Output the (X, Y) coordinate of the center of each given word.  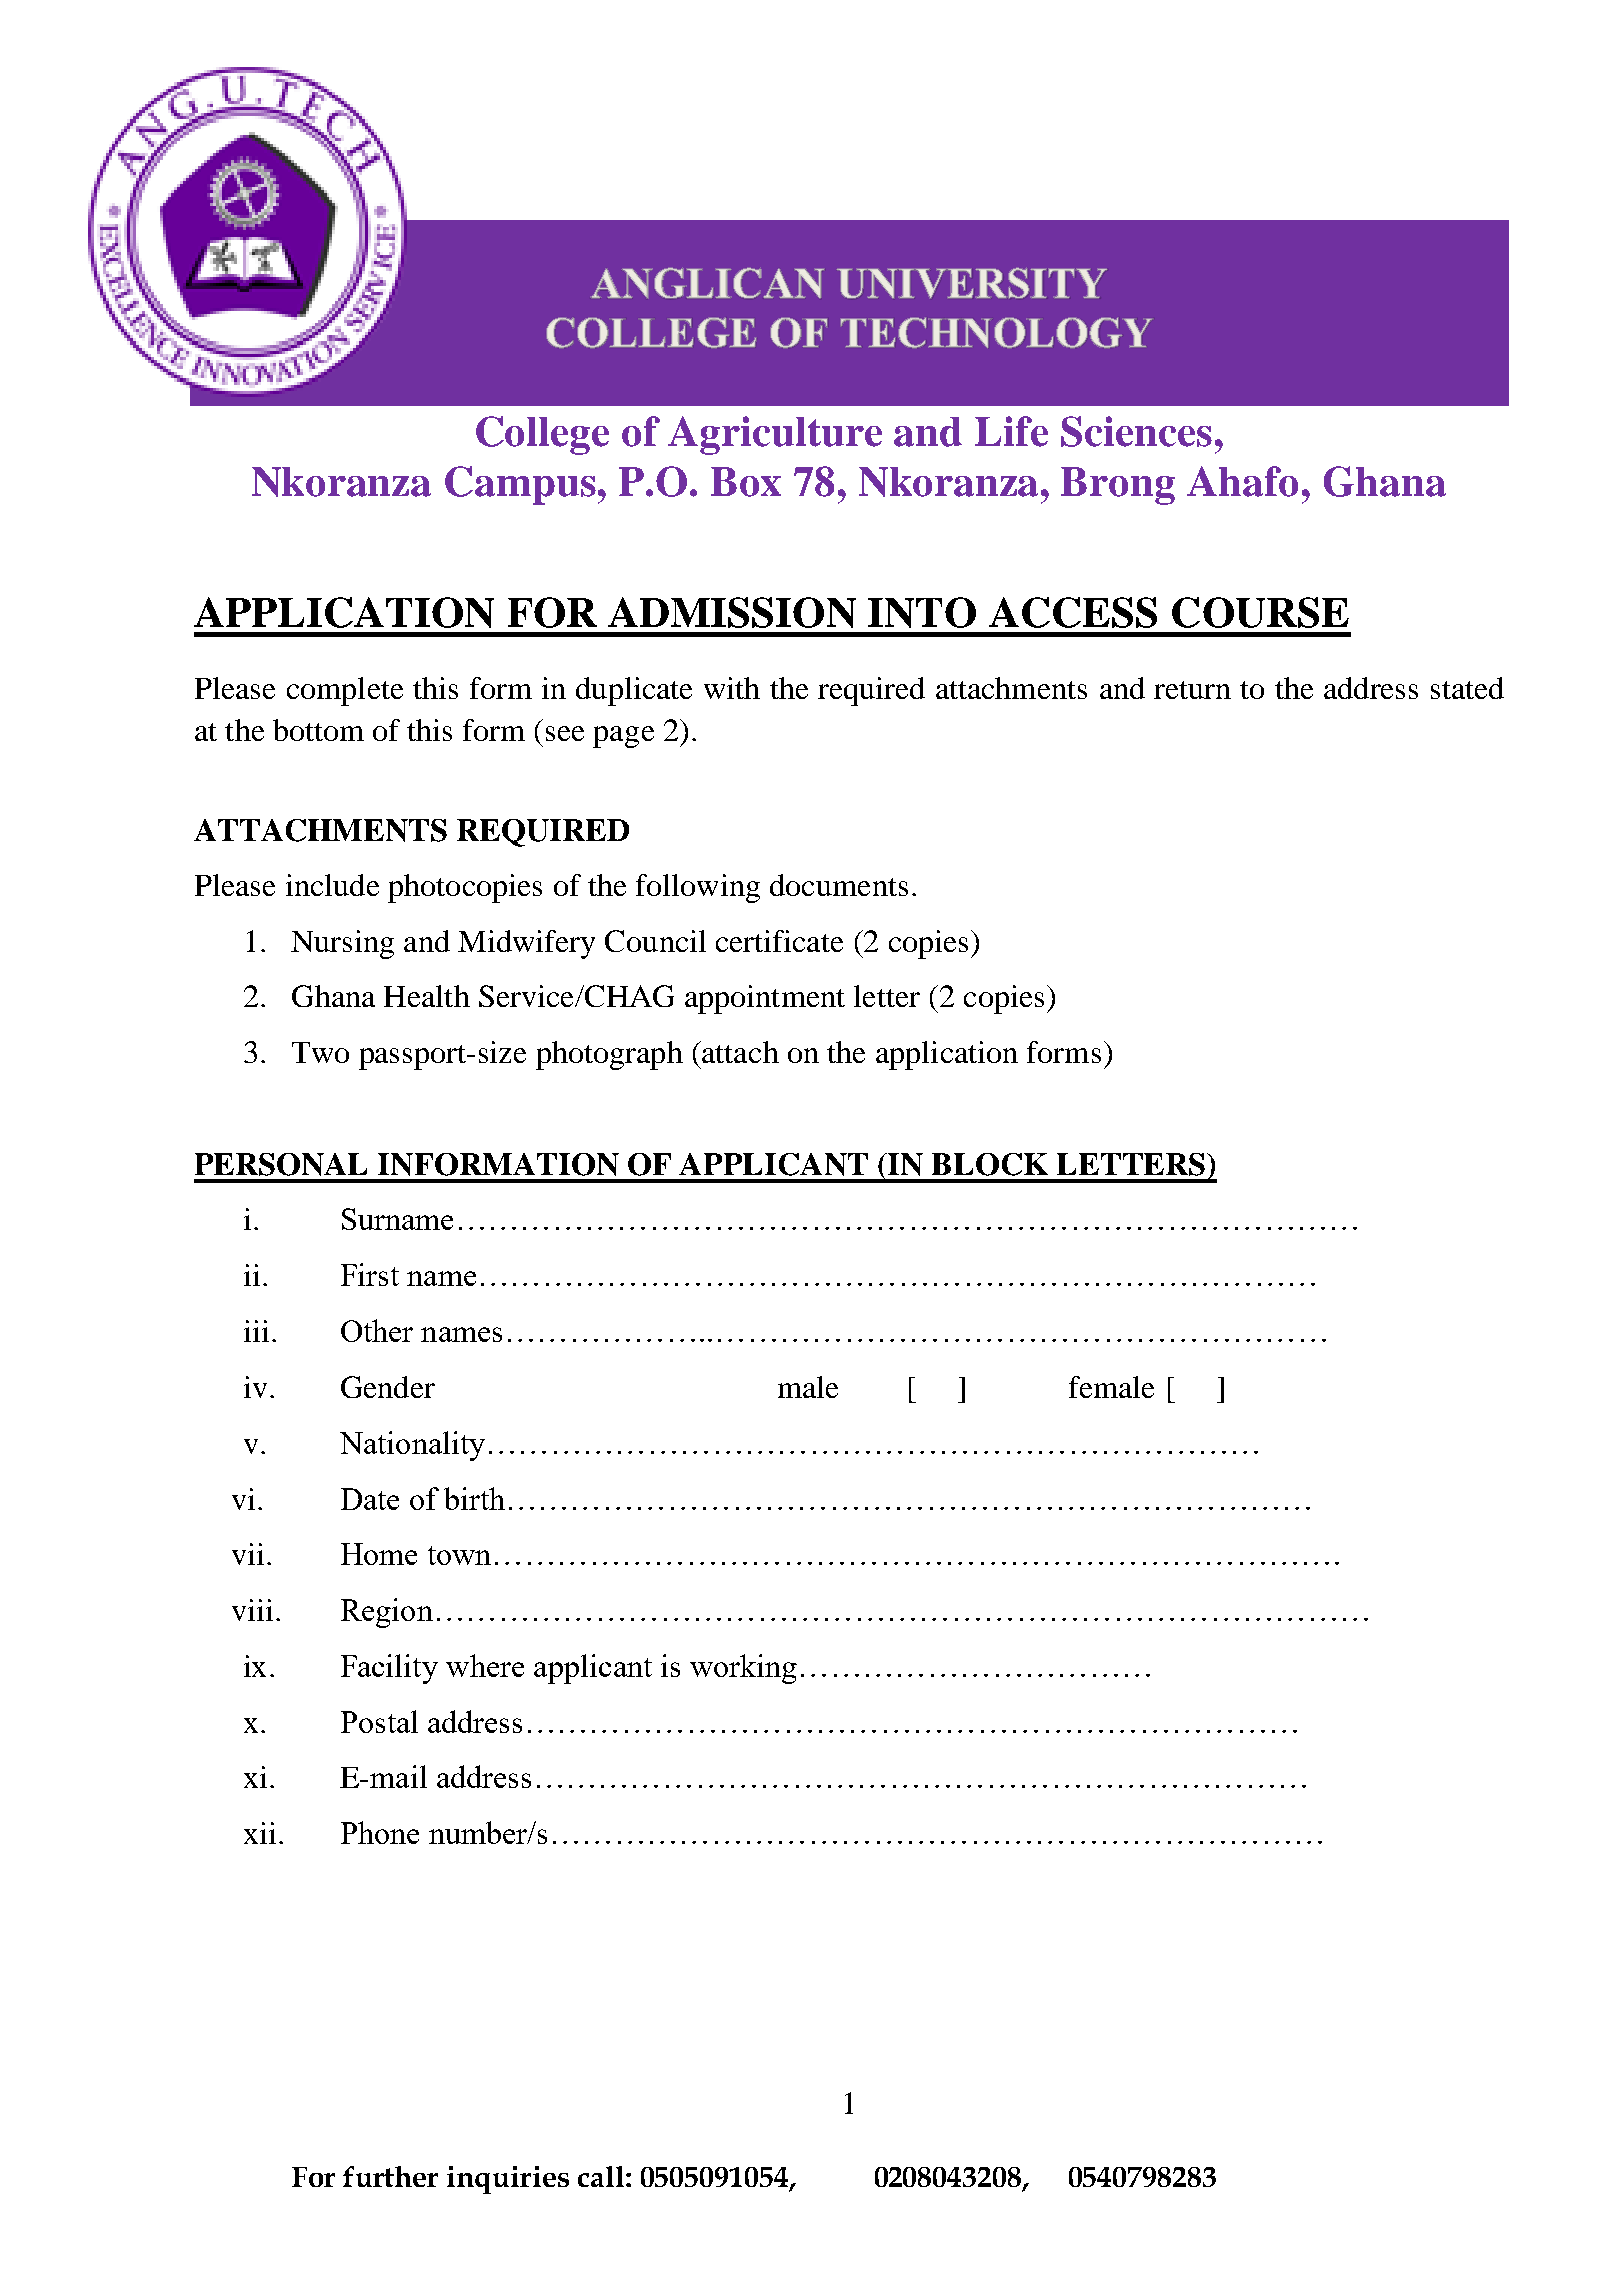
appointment (765, 999)
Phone (380, 1832)
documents (839, 885)
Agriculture (775, 435)
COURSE (1260, 612)
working (743, 1669)
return (1192, 690)
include (332, 885)
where (485, 1665)
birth (474, 1498)
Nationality (412, 1446)
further (390, 2176)
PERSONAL (281, 1164)
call (602, 2176)
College (542, 435)
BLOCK (990, 1164)
